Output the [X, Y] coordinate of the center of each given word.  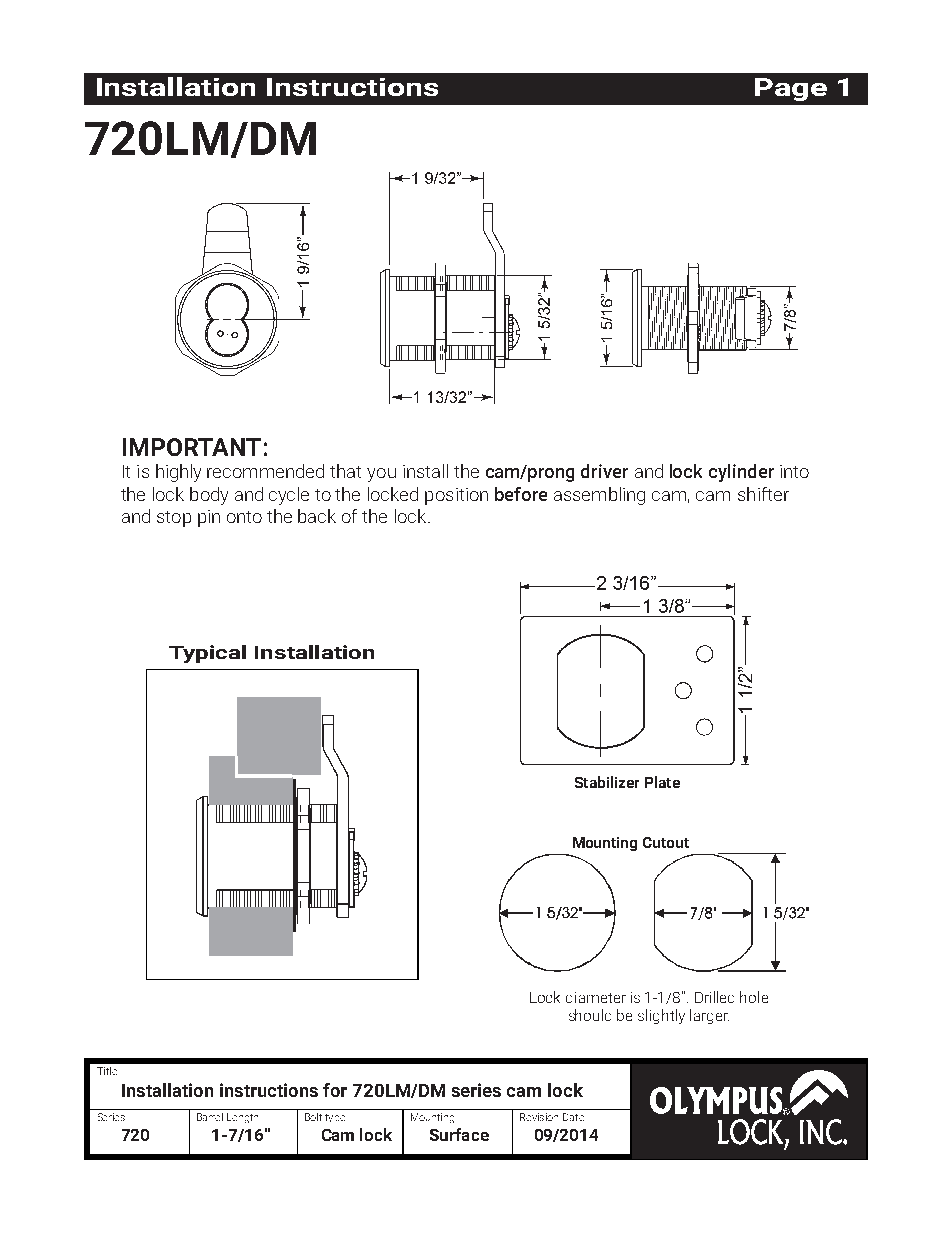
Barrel [210, 1117]
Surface [459, 1134]
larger [709, 1016]
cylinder [741, 473]
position [456, 496]
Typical [207, 654]
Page [791, 89]
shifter [763, 494]
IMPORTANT [192, 447]
